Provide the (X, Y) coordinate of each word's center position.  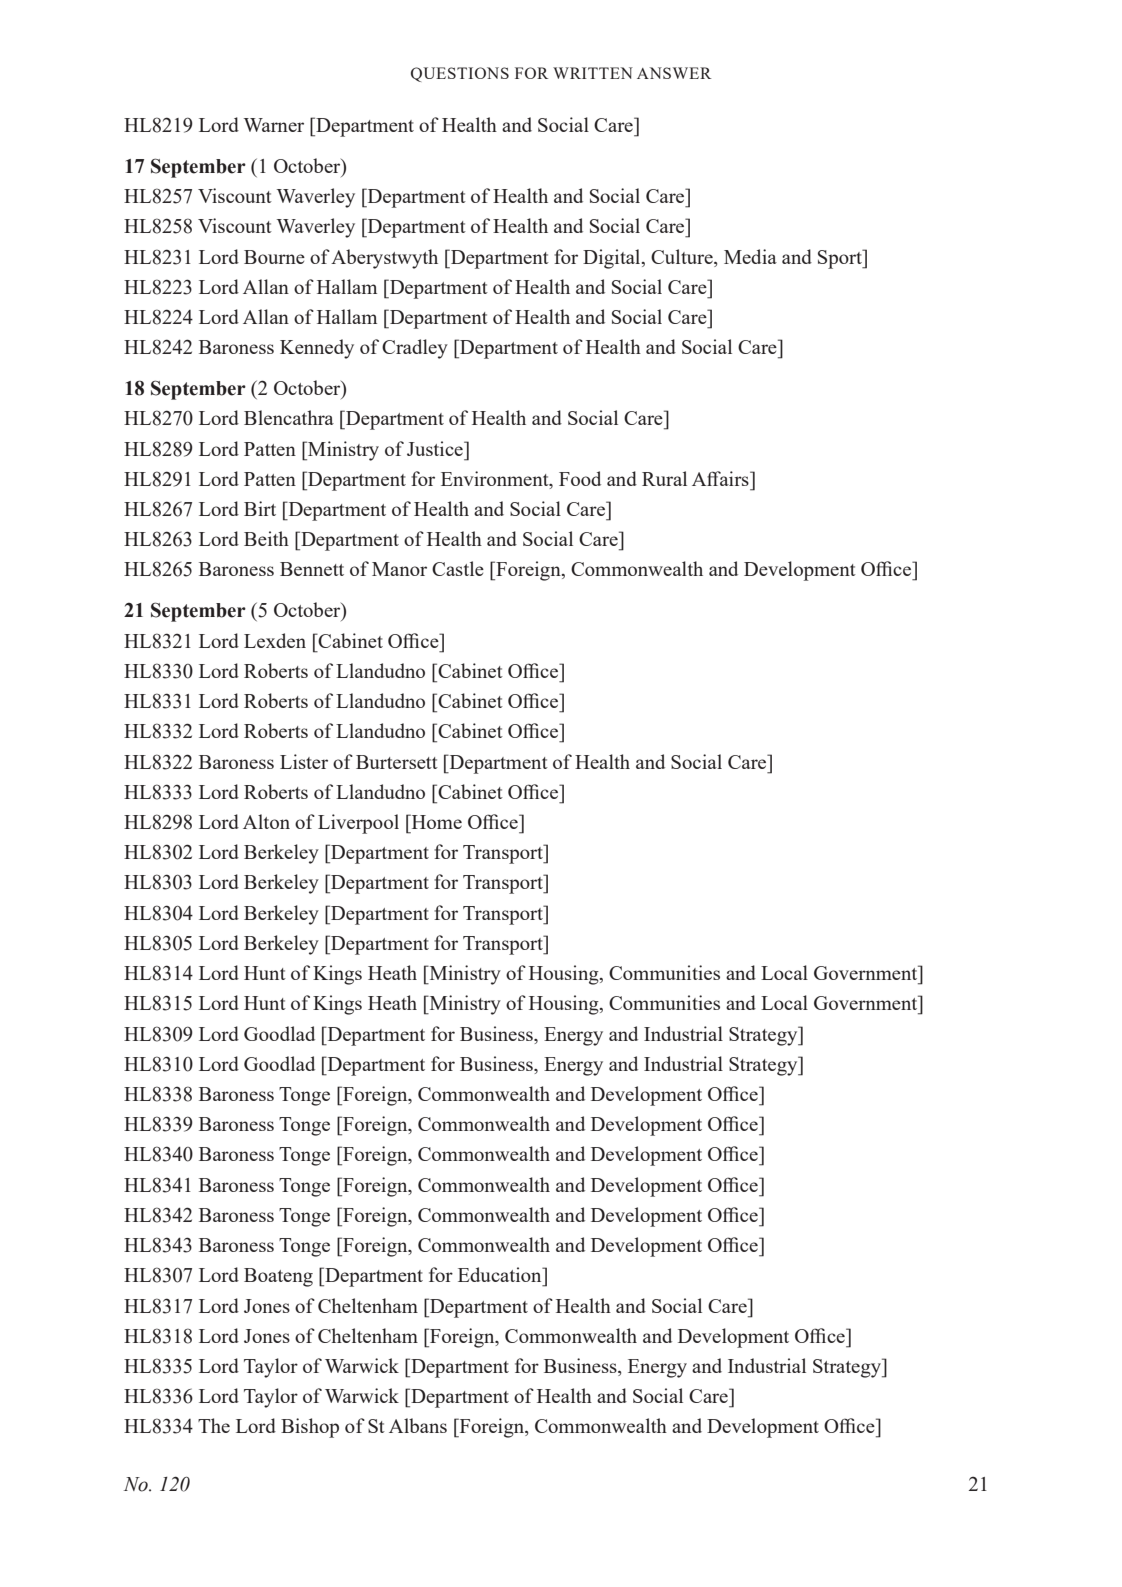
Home (435, 821)
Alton (266, 821)
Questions (460, 74)
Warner (274, 125)
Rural (664, 478)
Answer (674, 73)
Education (501, 1274)
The (214, 1425)
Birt (260, 508)
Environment (496, 480)
